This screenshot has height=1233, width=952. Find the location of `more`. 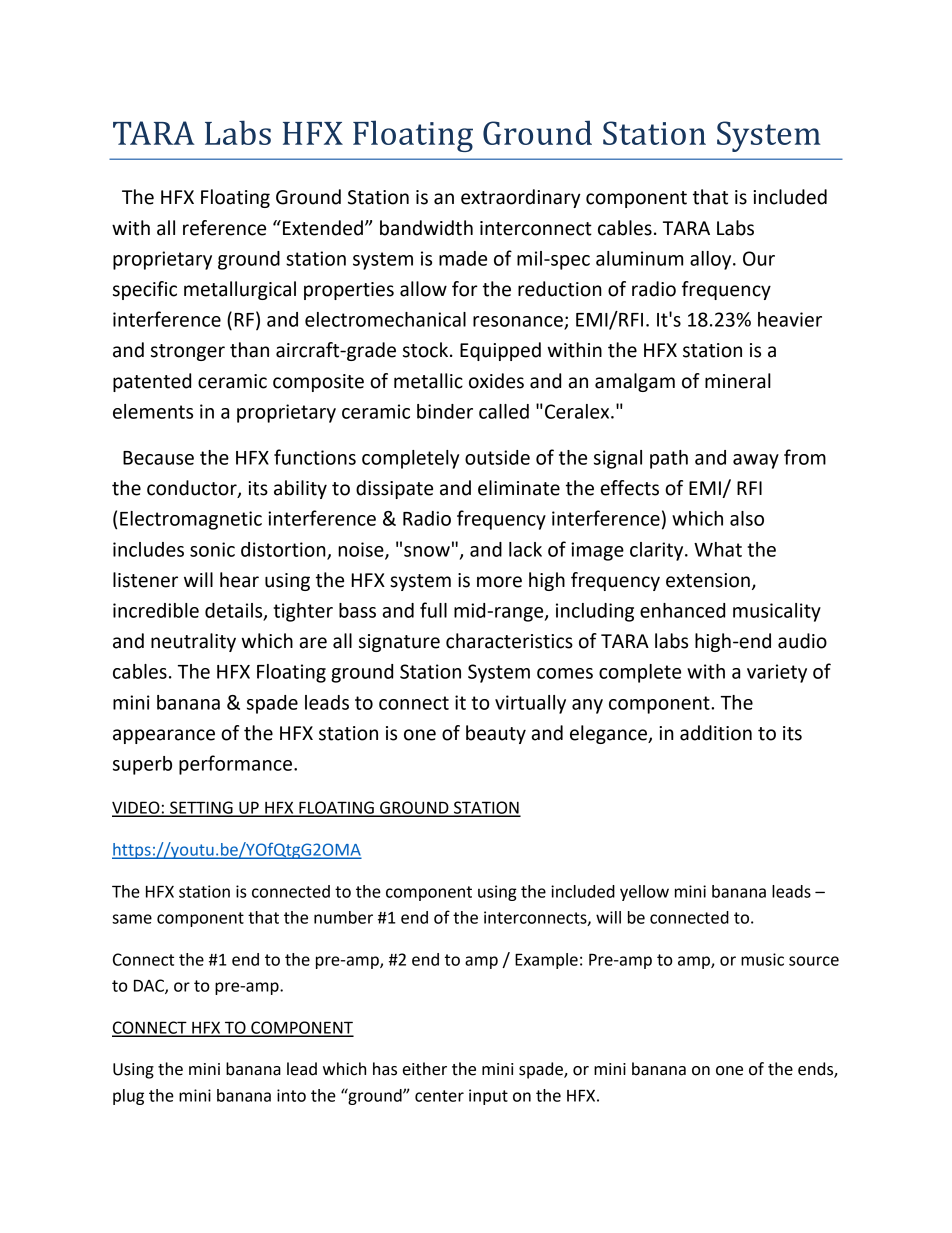

more is located at coordinates (499, 582).
